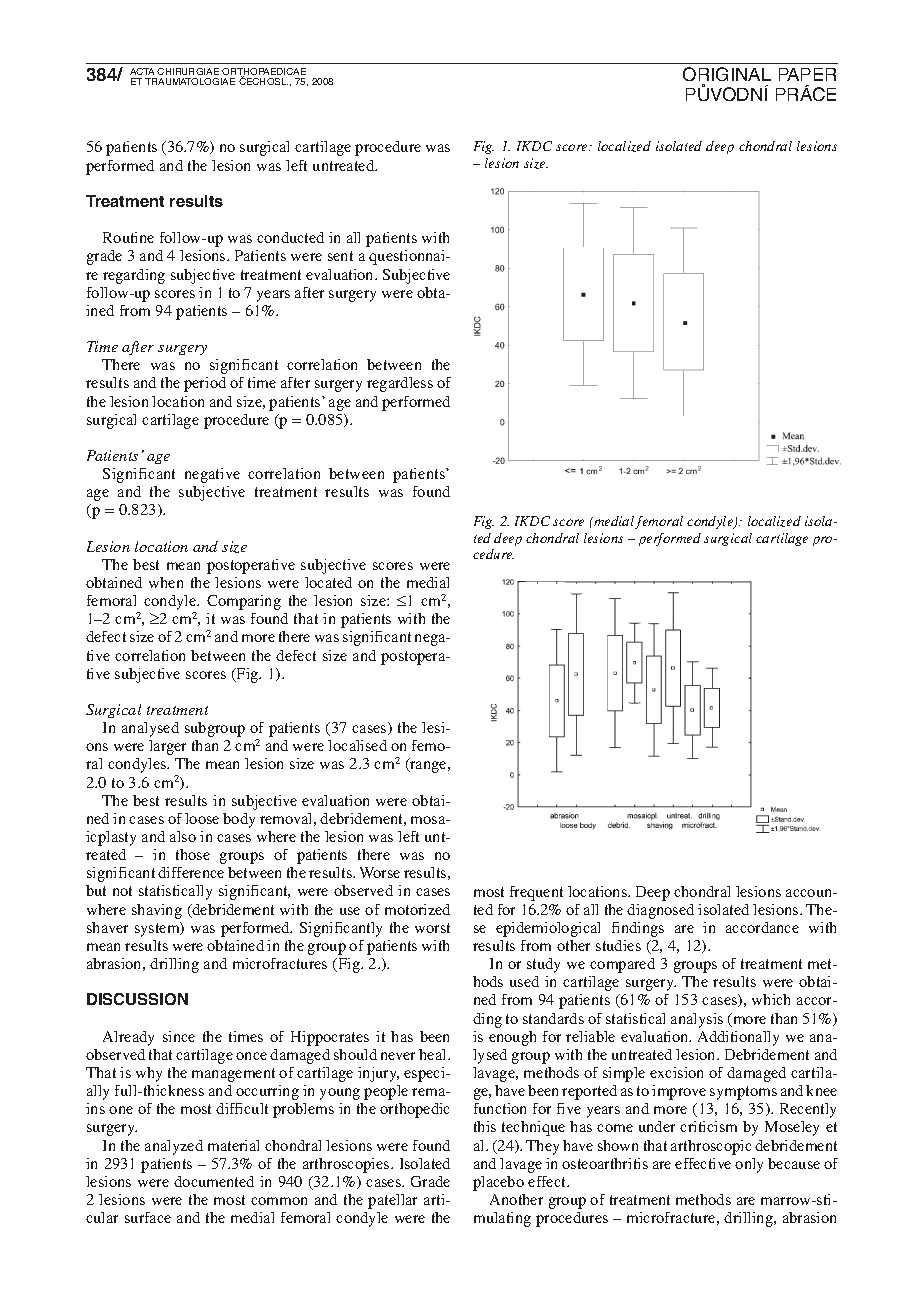  I want to click on diagnosed, so click(660, 911).
